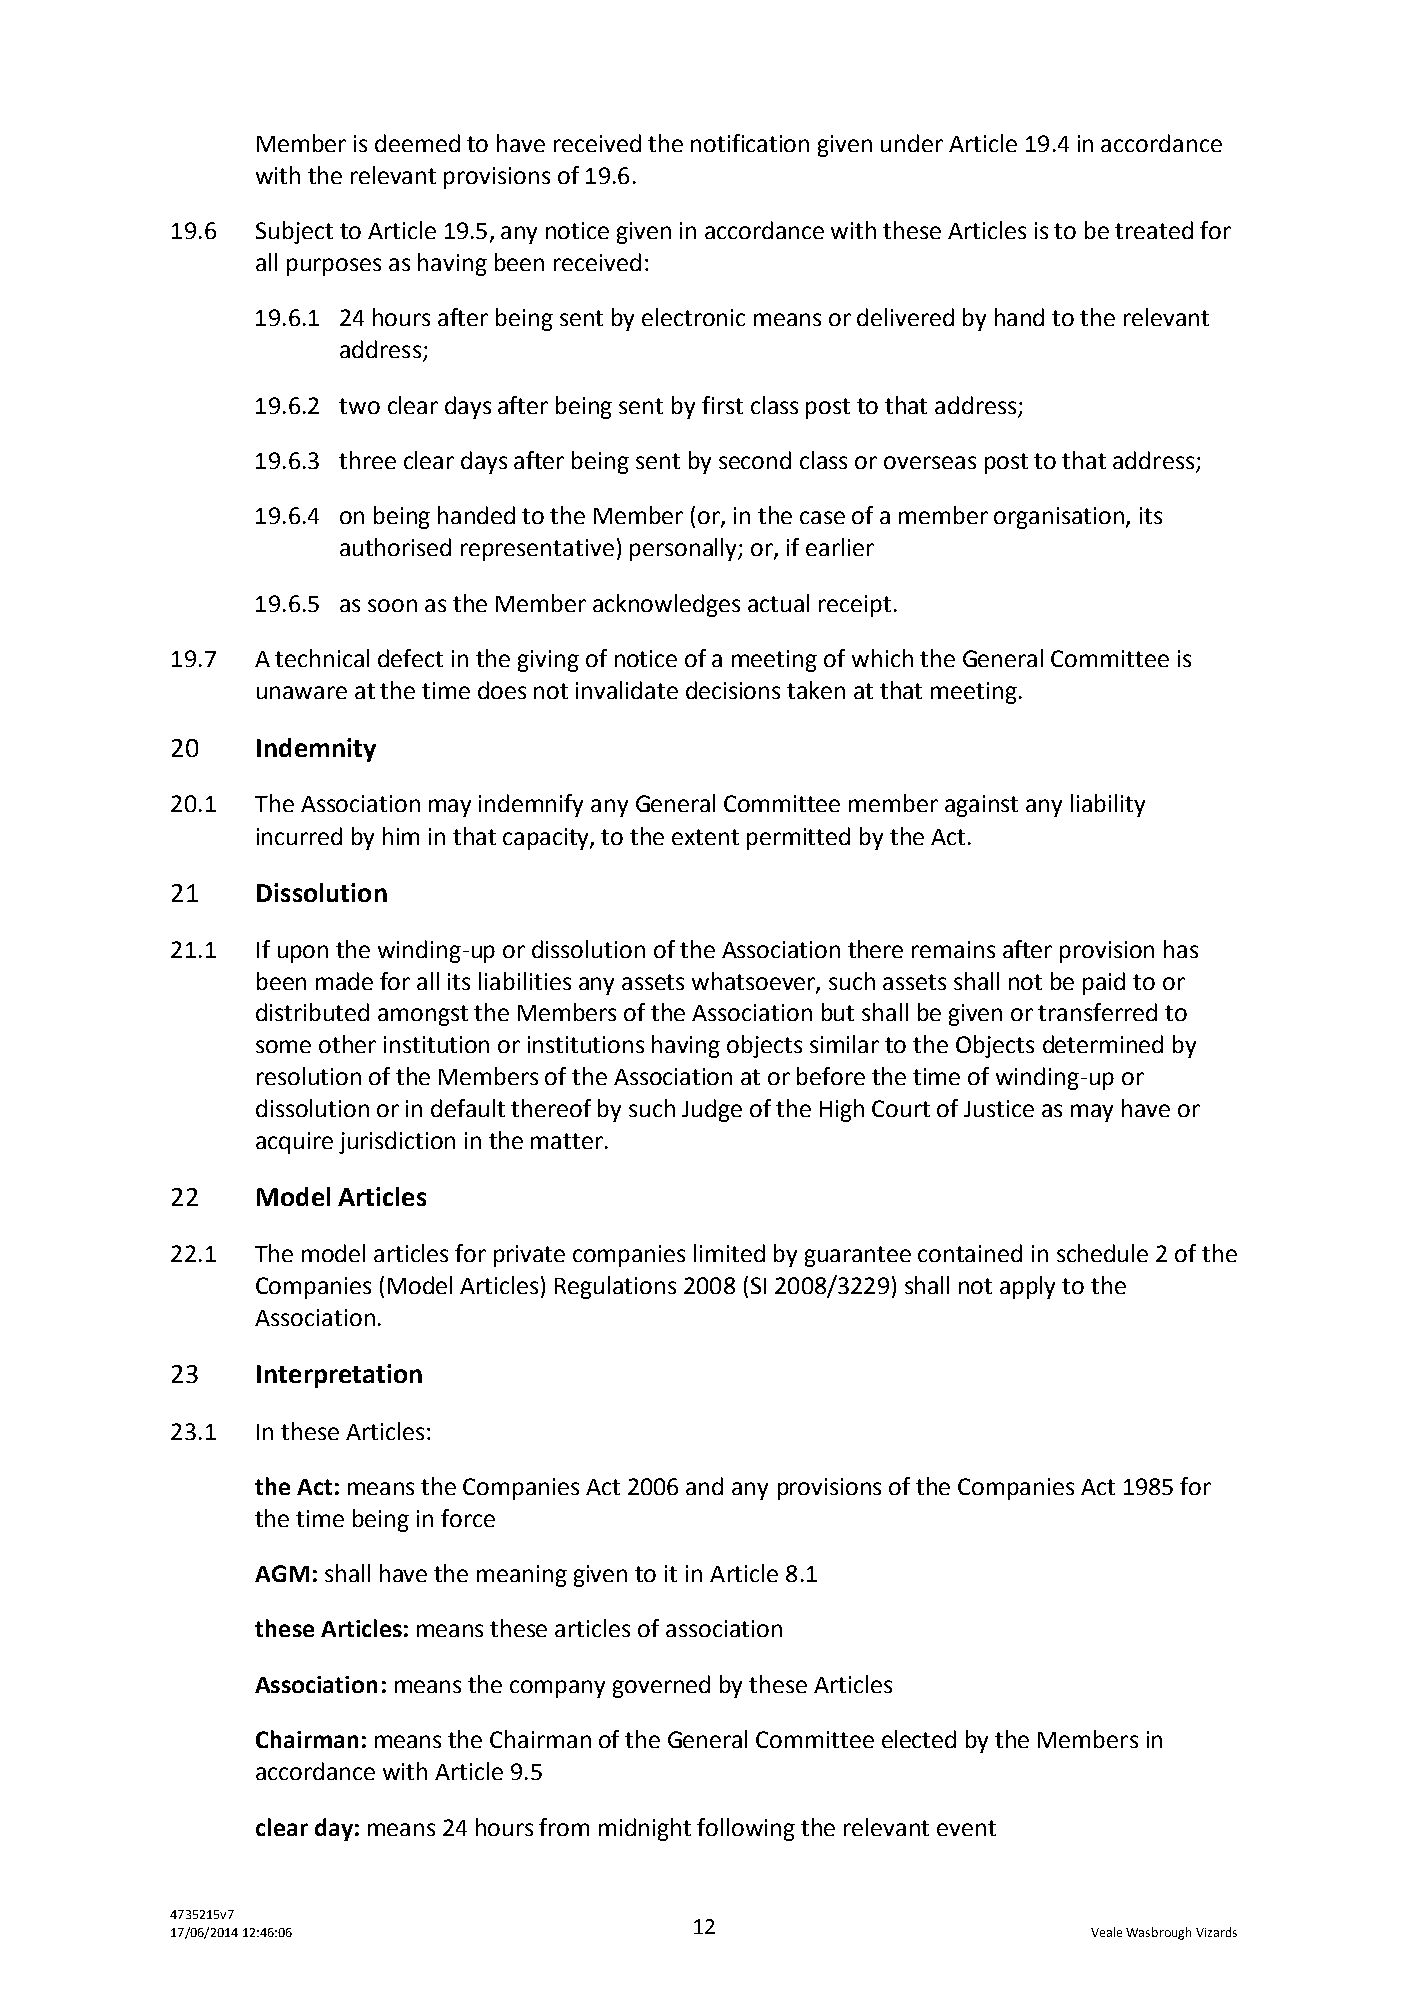  What do you see at coordinates (1108, 805) in the screenshot?
I see `liability` at bounding box center [1108, 805].
